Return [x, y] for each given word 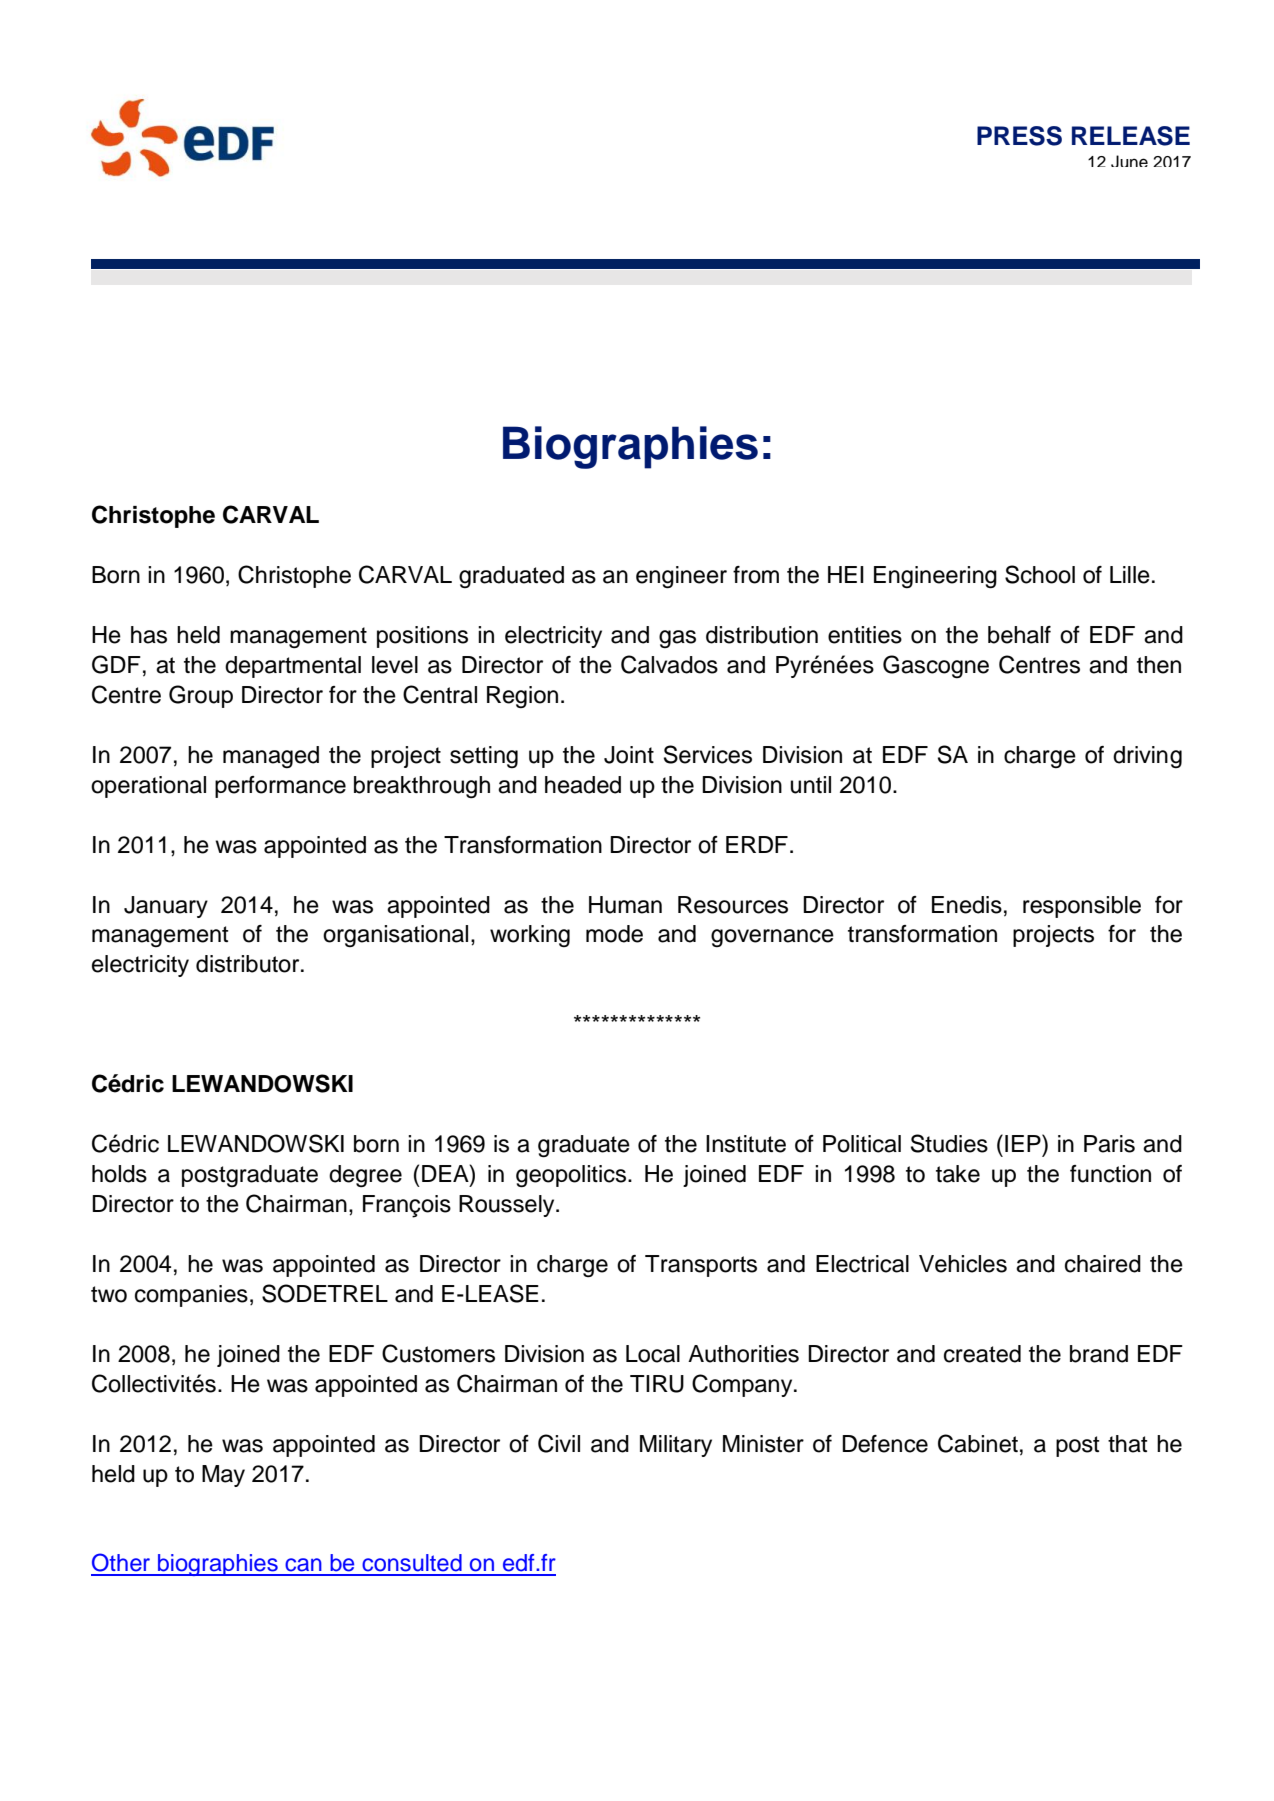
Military [676, 1446]
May [223, 1476]
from [756, 575]
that [1128, 1444]
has [149, 635]
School [1040, 574]
